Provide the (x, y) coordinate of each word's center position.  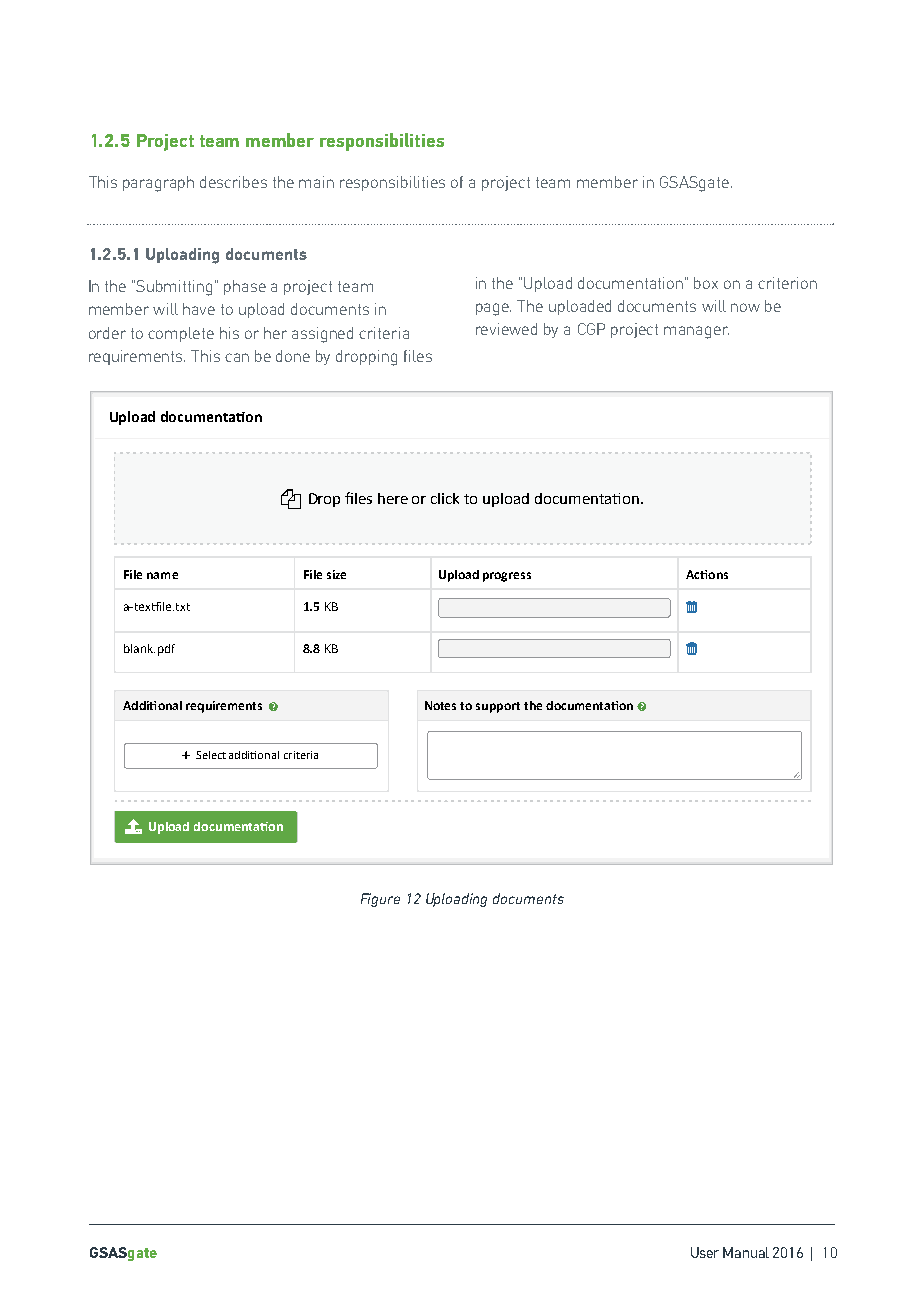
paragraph (158, 184)
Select (211, 755)
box (706, 283)
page (493, 309)
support (498, 707)
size (336, 574)
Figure (380, 900)
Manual (746, 1252)
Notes (440, 705)
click (445, 498)
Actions (707, 574)
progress (507, 577)
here (393, 498)
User (705, 1252)
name (162, 575)
